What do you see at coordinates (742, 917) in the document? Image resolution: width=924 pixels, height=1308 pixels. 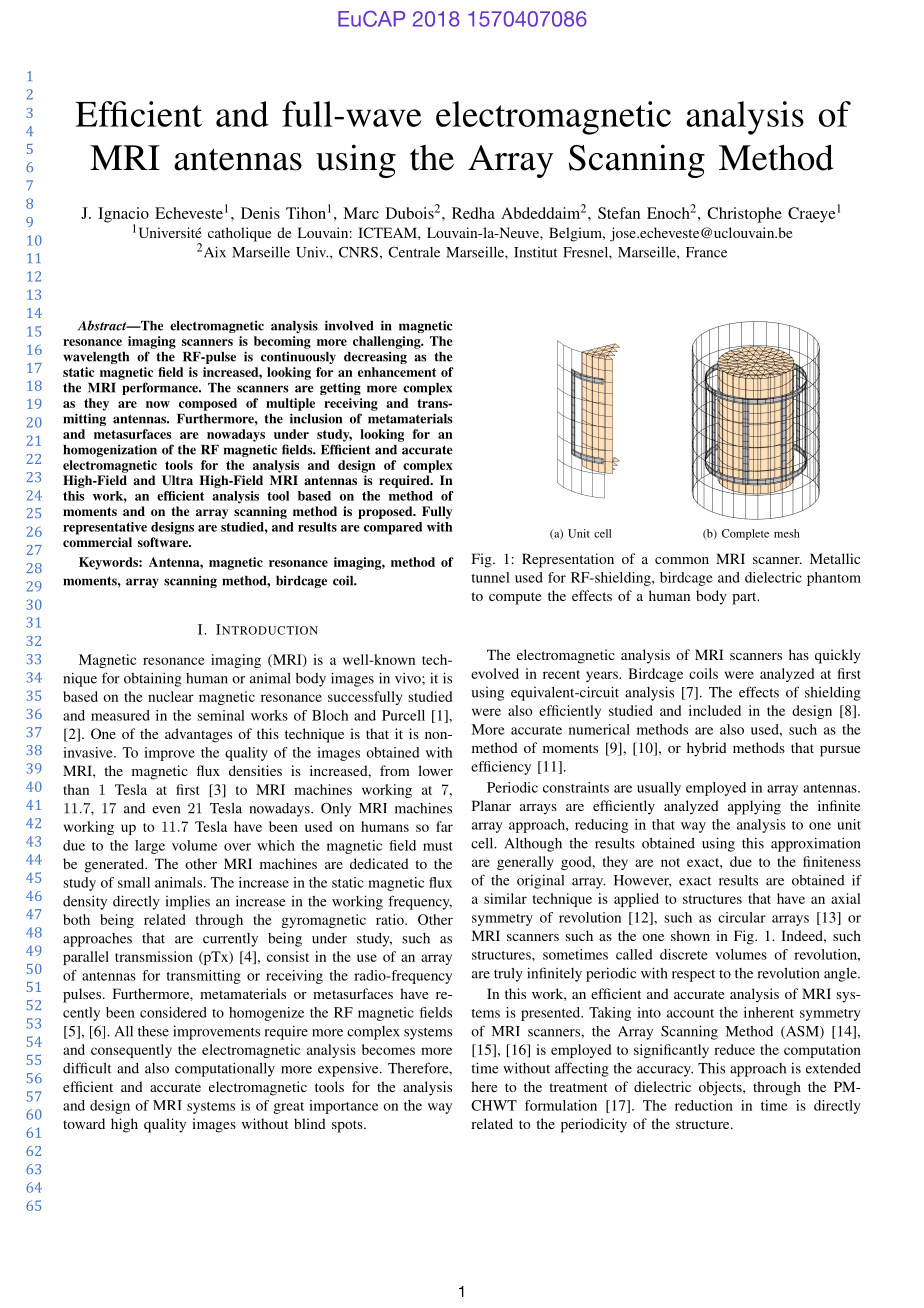 I see `circular` at bounding box center [742, 917].
